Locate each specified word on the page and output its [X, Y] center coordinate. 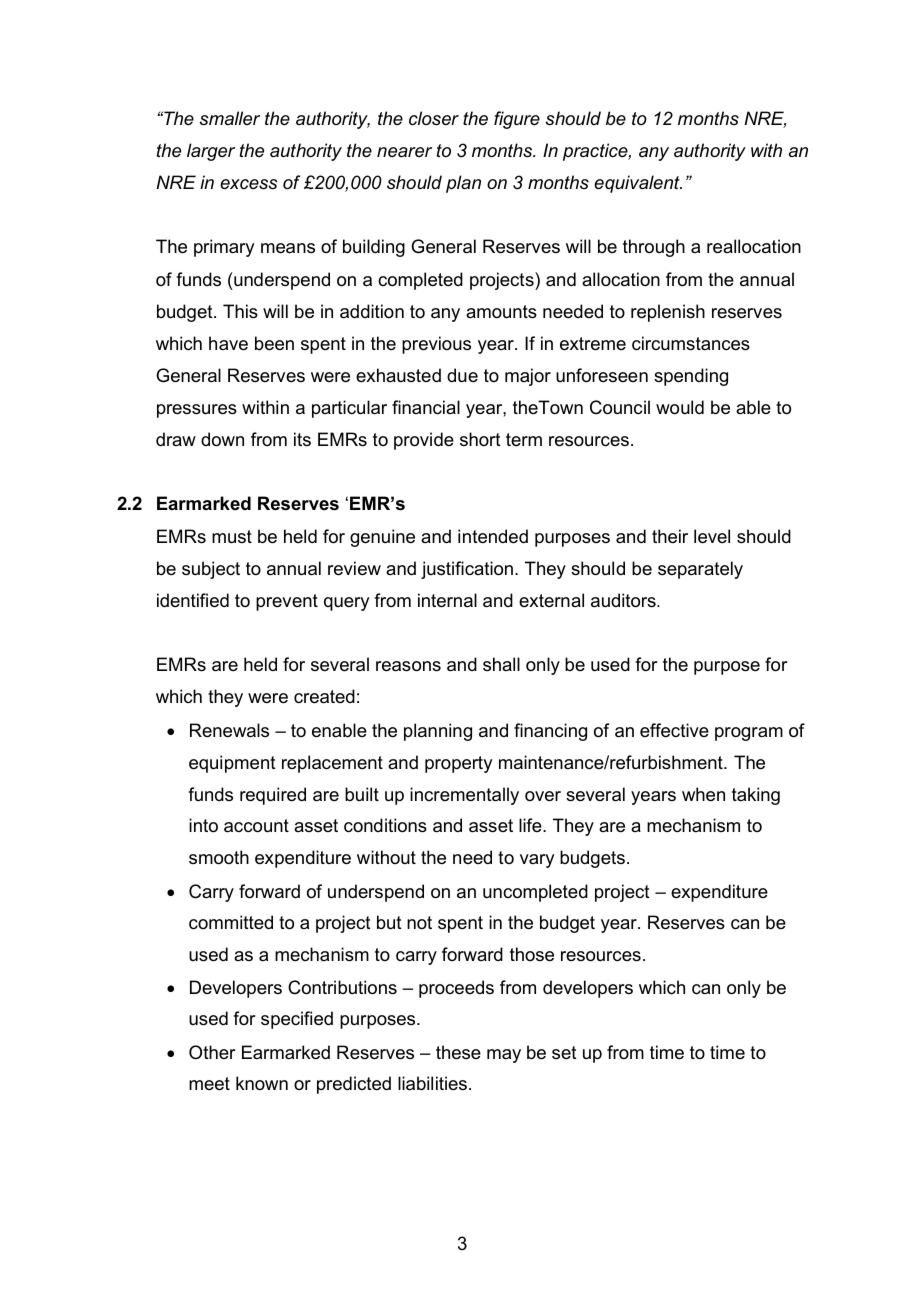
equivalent [638, 184]
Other [212, 1052]
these [458, 1052]
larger [211, 152]
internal [447, 600]
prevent [287, 602]
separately [700, 570]
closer [434, 118]
